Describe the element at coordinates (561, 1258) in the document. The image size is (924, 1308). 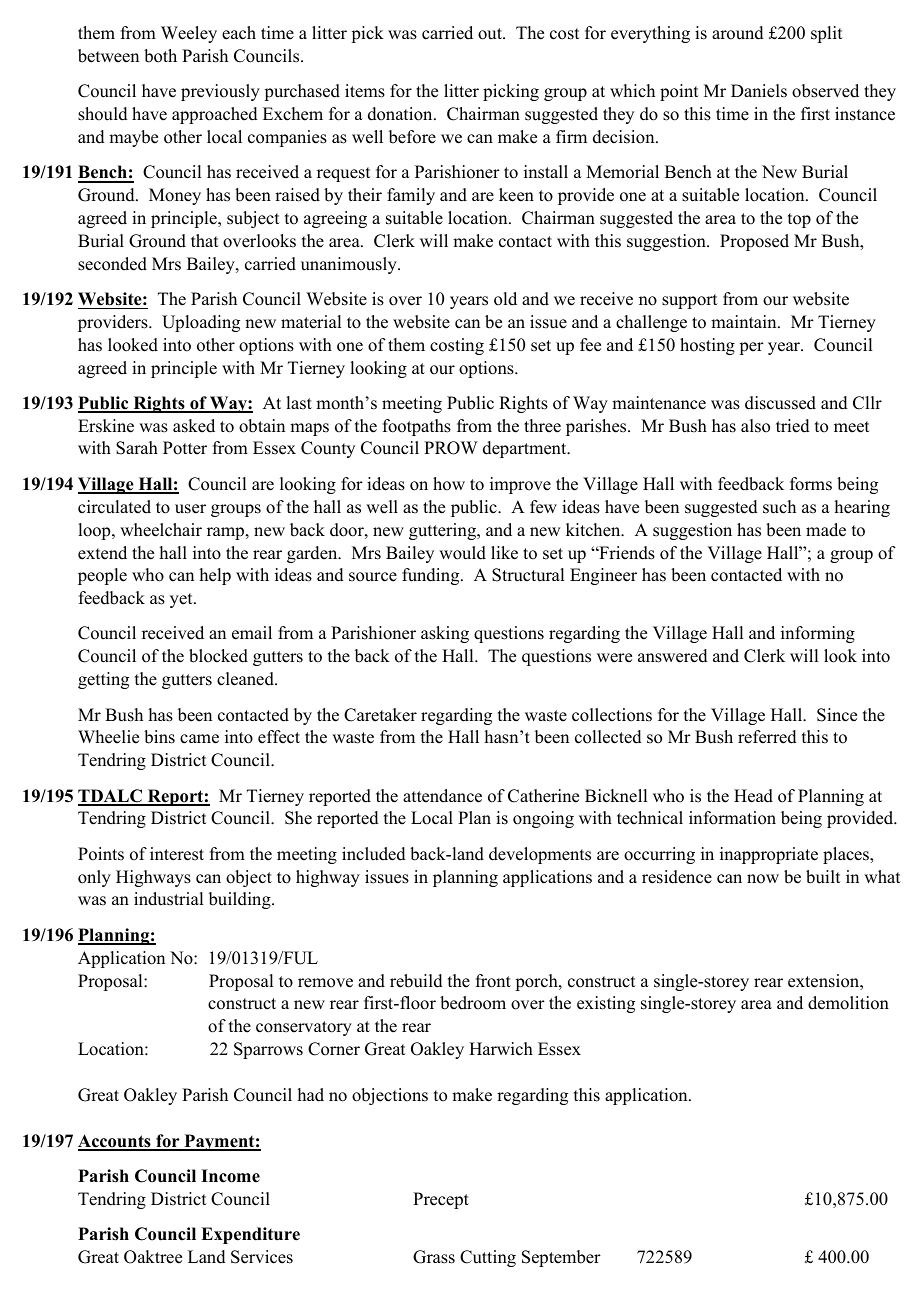
I see `September` at that location.
